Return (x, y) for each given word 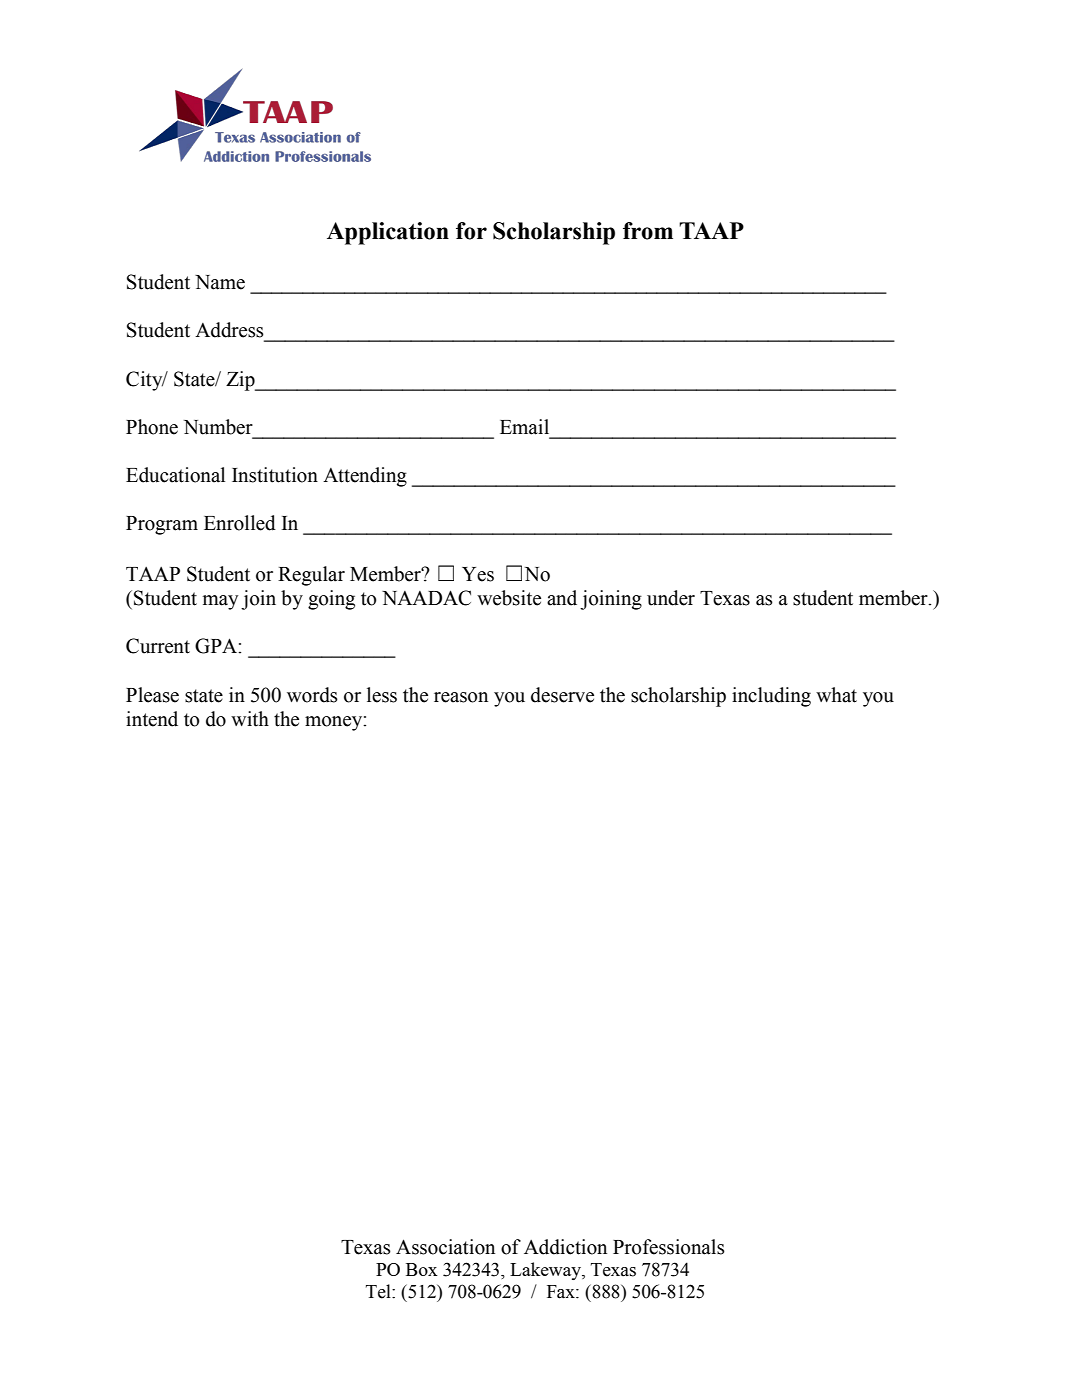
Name (220, 282)
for (471, 231)
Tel (379, 1291)
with (250, 719)
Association (445, 1247)
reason (461, 697)
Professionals (669, 1247)
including (771, 697)
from (648, 231)
